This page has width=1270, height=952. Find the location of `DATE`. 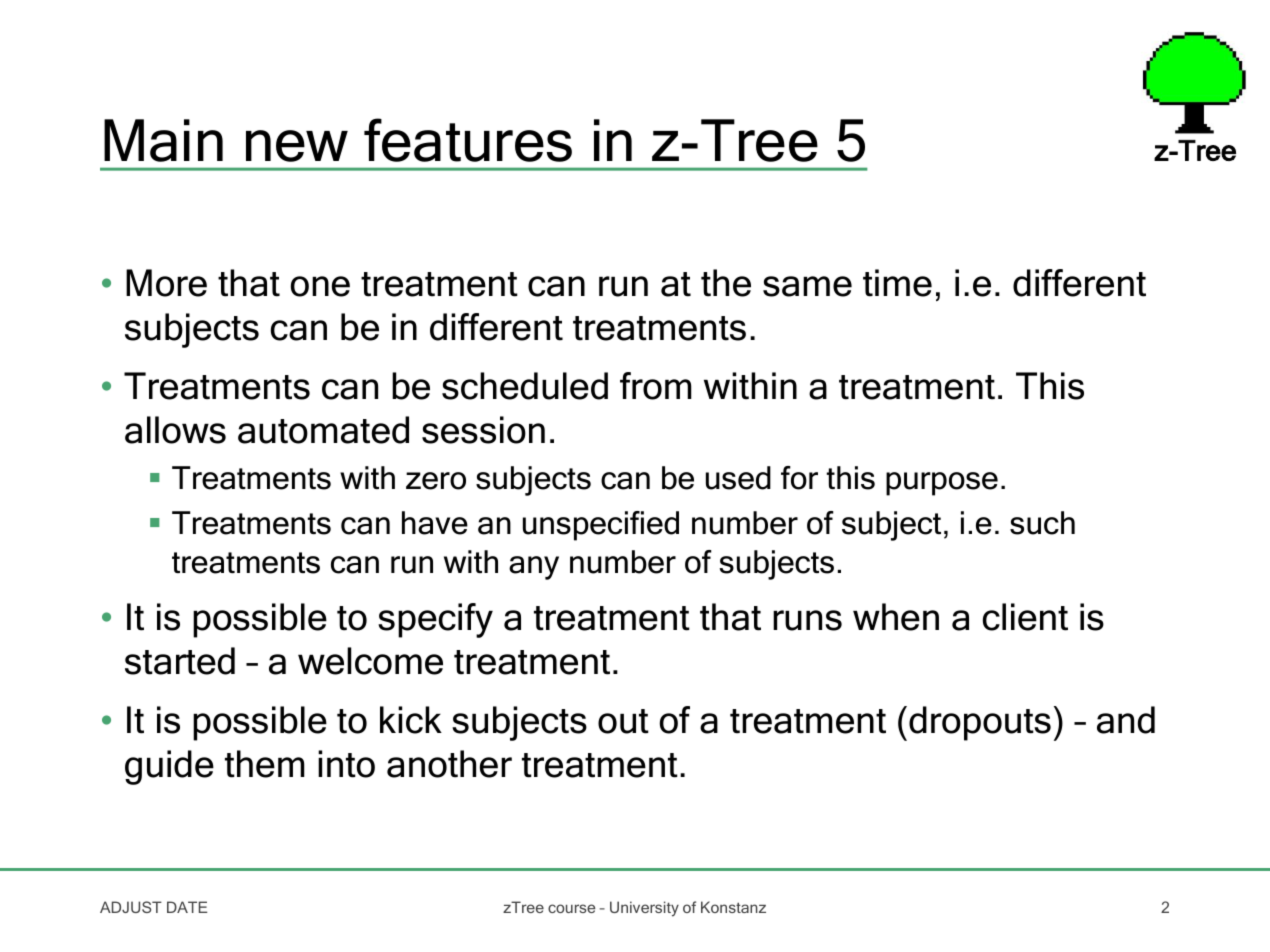

DATE is located at coordinates (187, 907).
